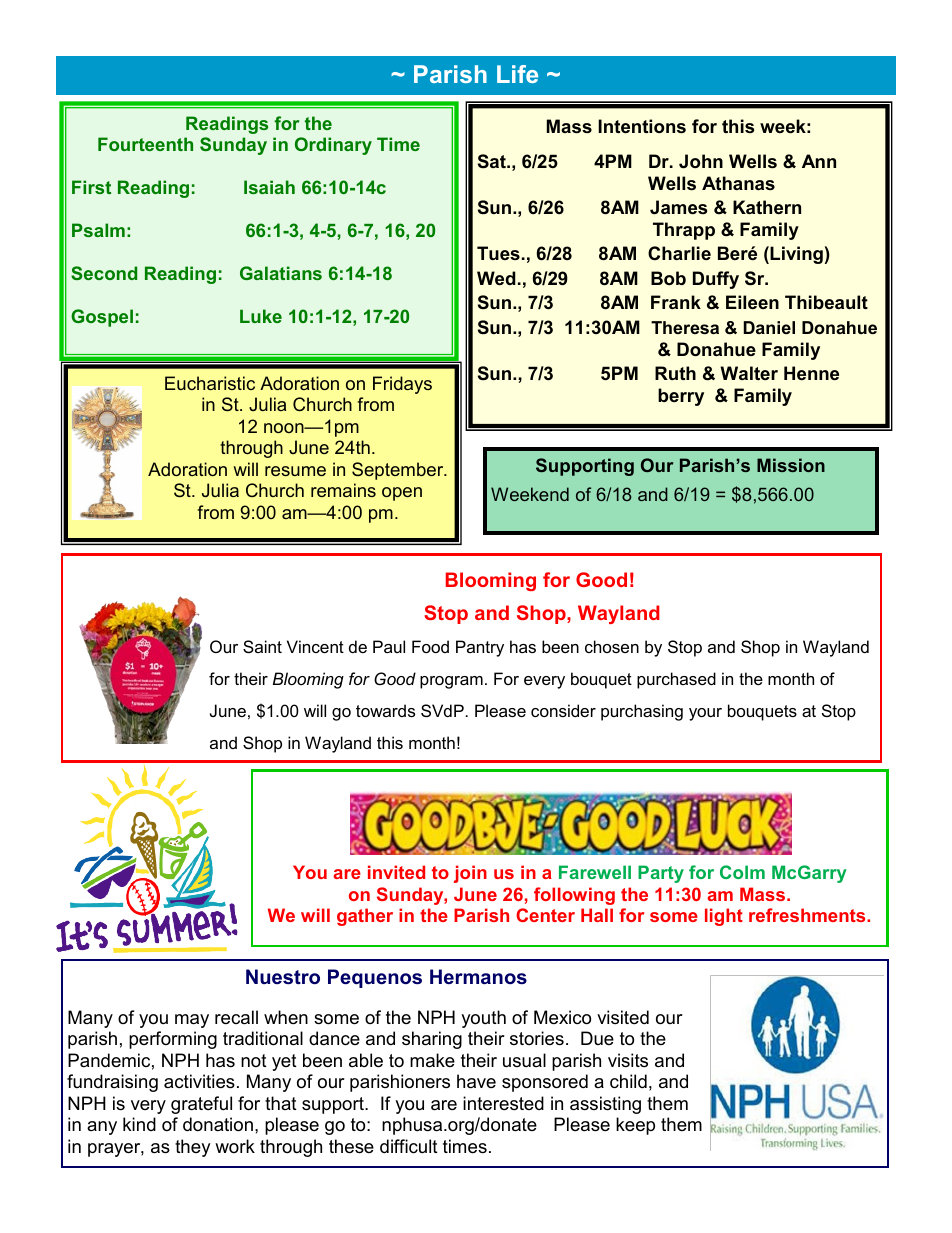  What do you see at coordinates (145, 144) in the screenshot?
I see `Fourteenth` at bounding box center [145, 144].
